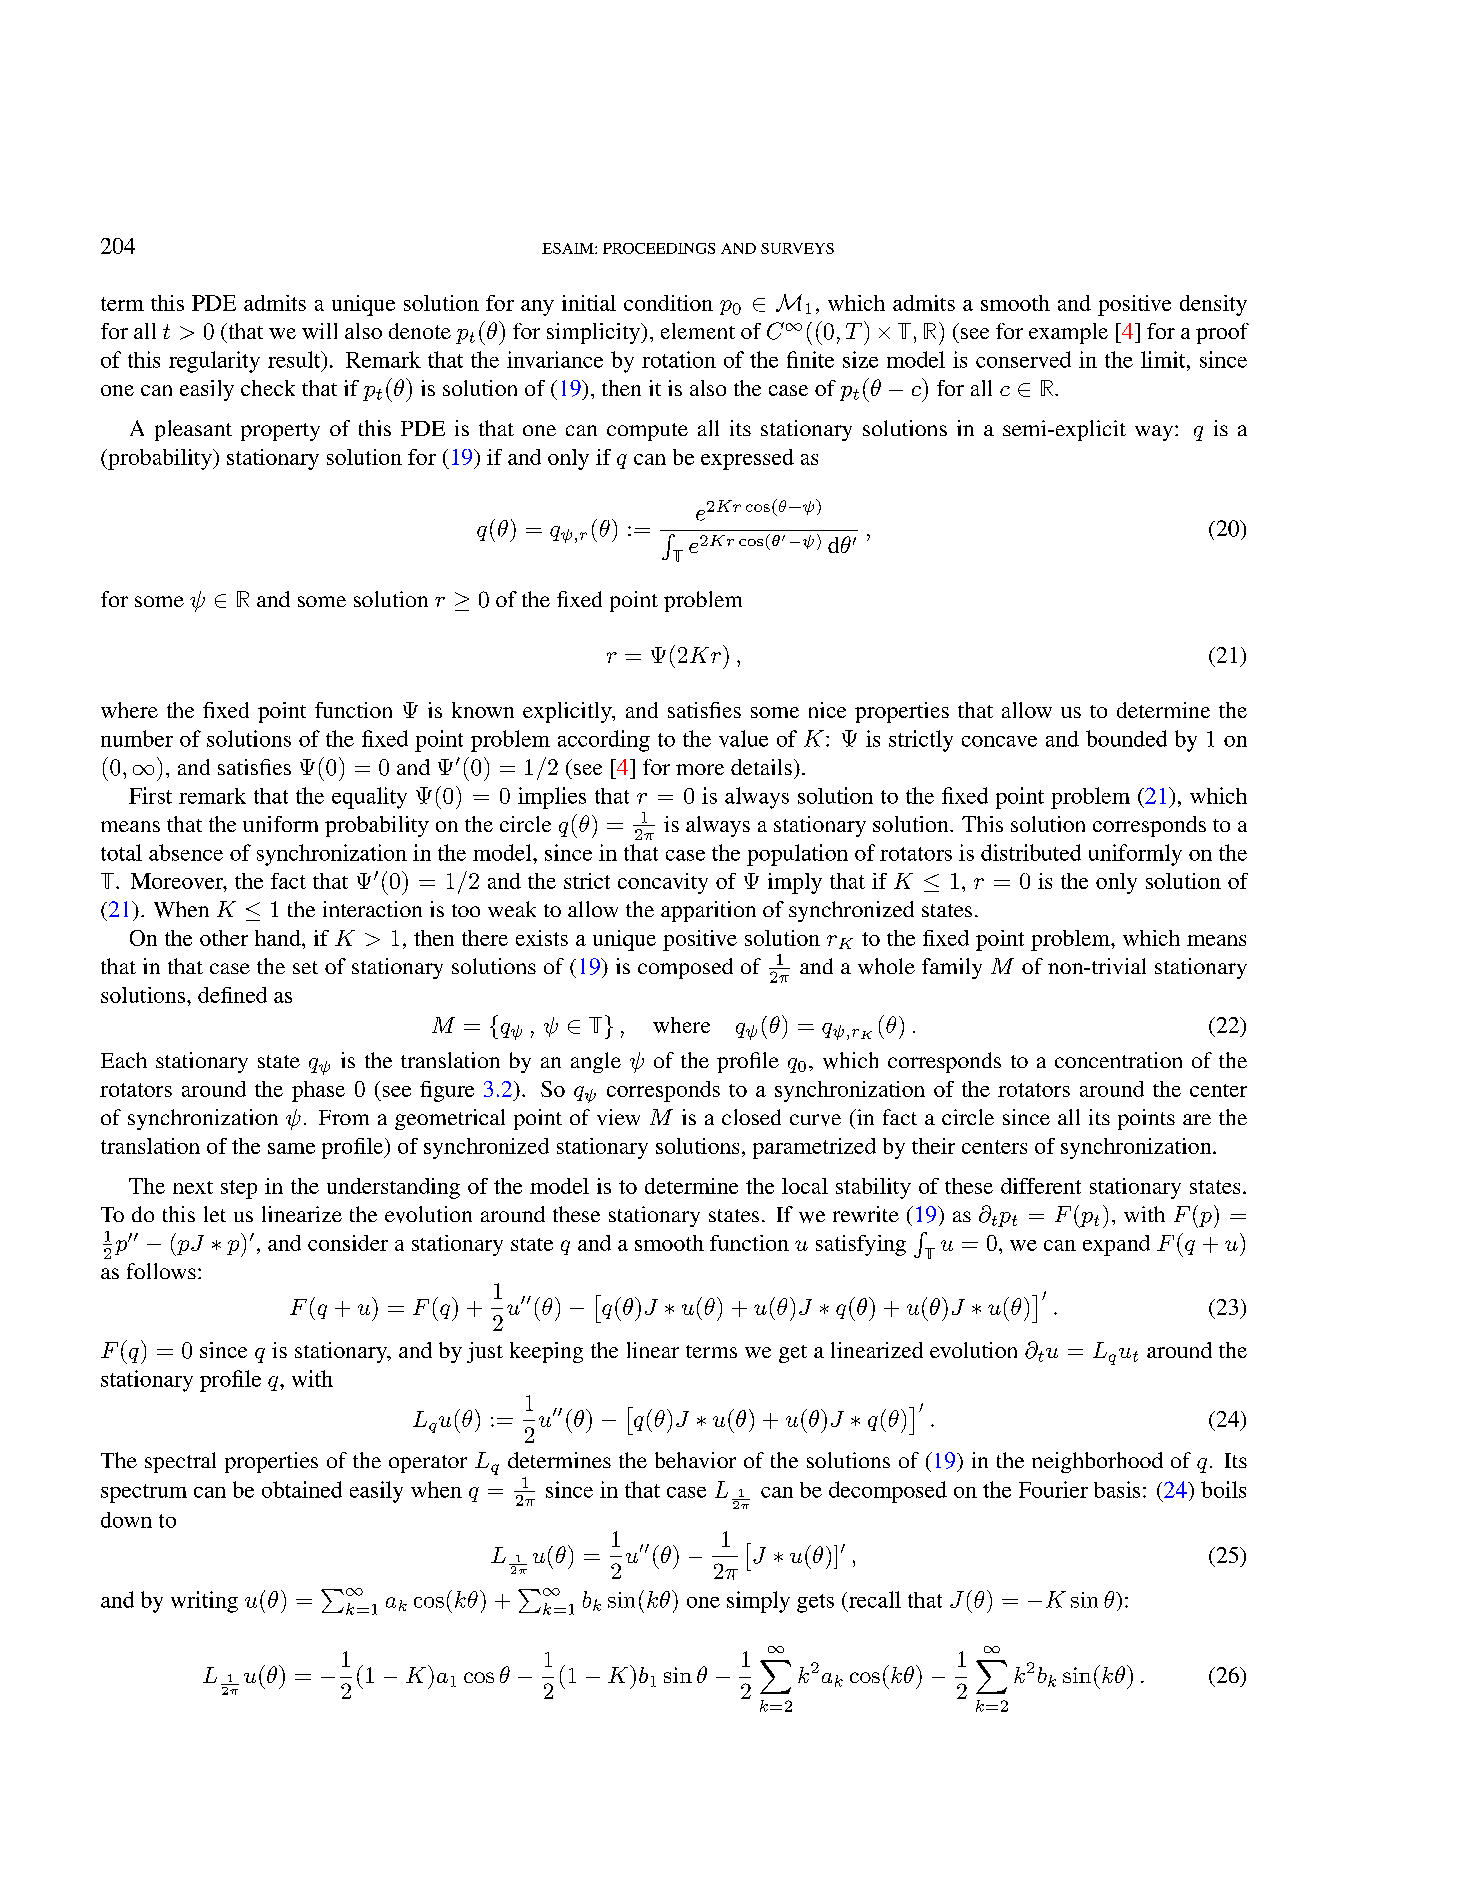 This screenshot has width=1457, height=1886. I want to click on will, so click(319, 331).
